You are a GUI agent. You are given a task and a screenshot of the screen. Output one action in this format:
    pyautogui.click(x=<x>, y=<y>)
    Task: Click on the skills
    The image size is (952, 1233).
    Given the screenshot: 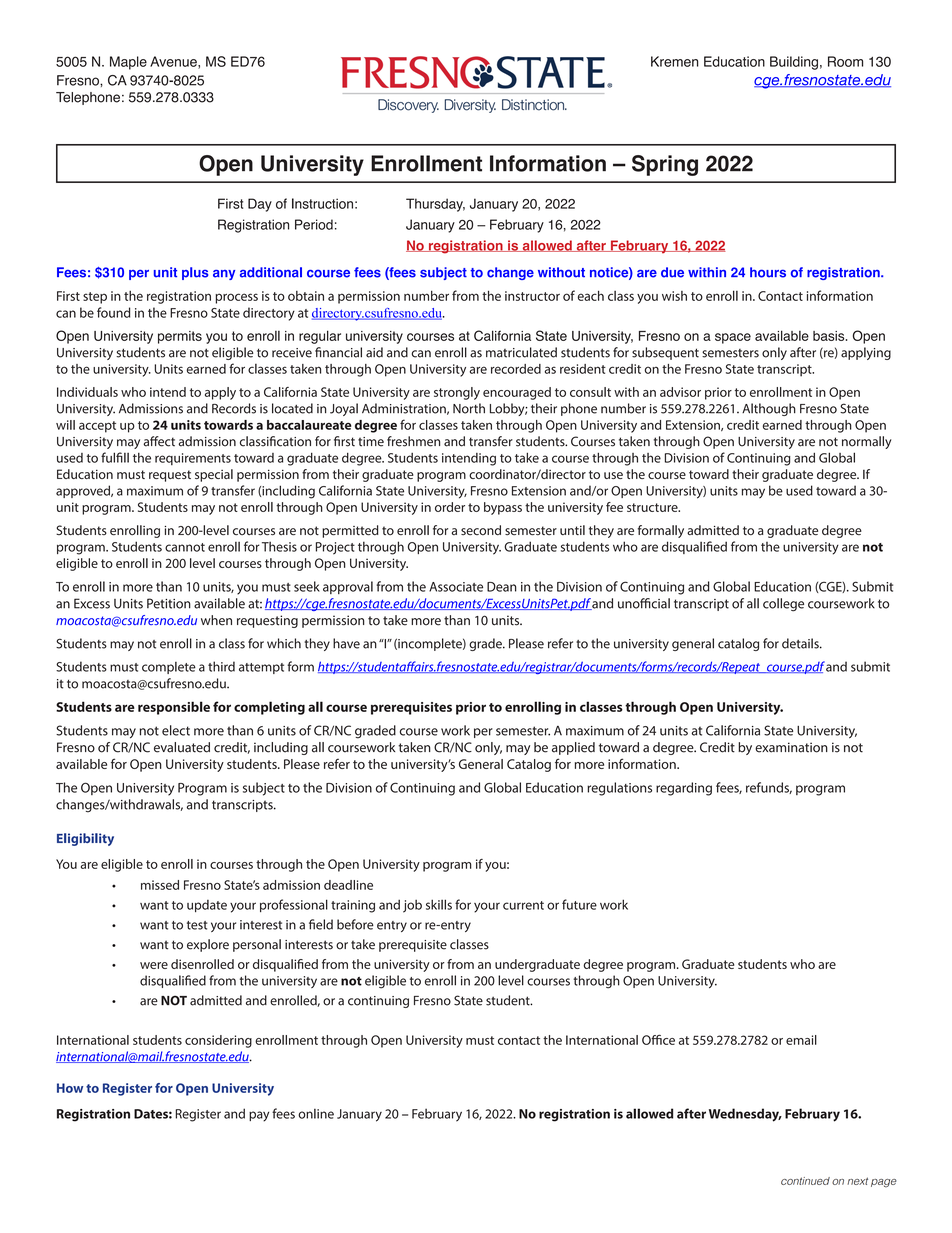 What is the action you would take?
    pyautogui.click(x=439, y=904)
